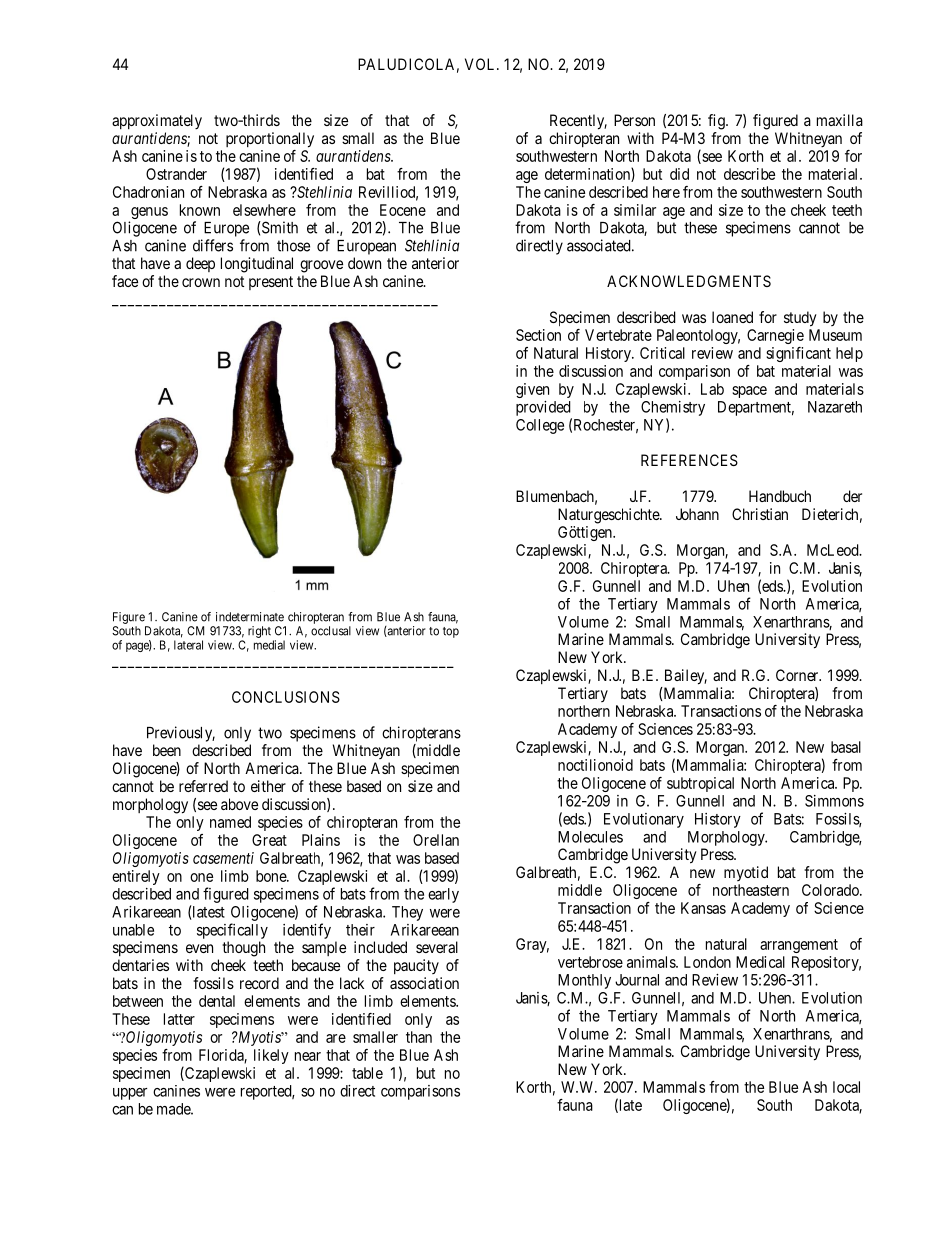 The image size is (952, 1233). I want to click on than, so click(419, 1037).
